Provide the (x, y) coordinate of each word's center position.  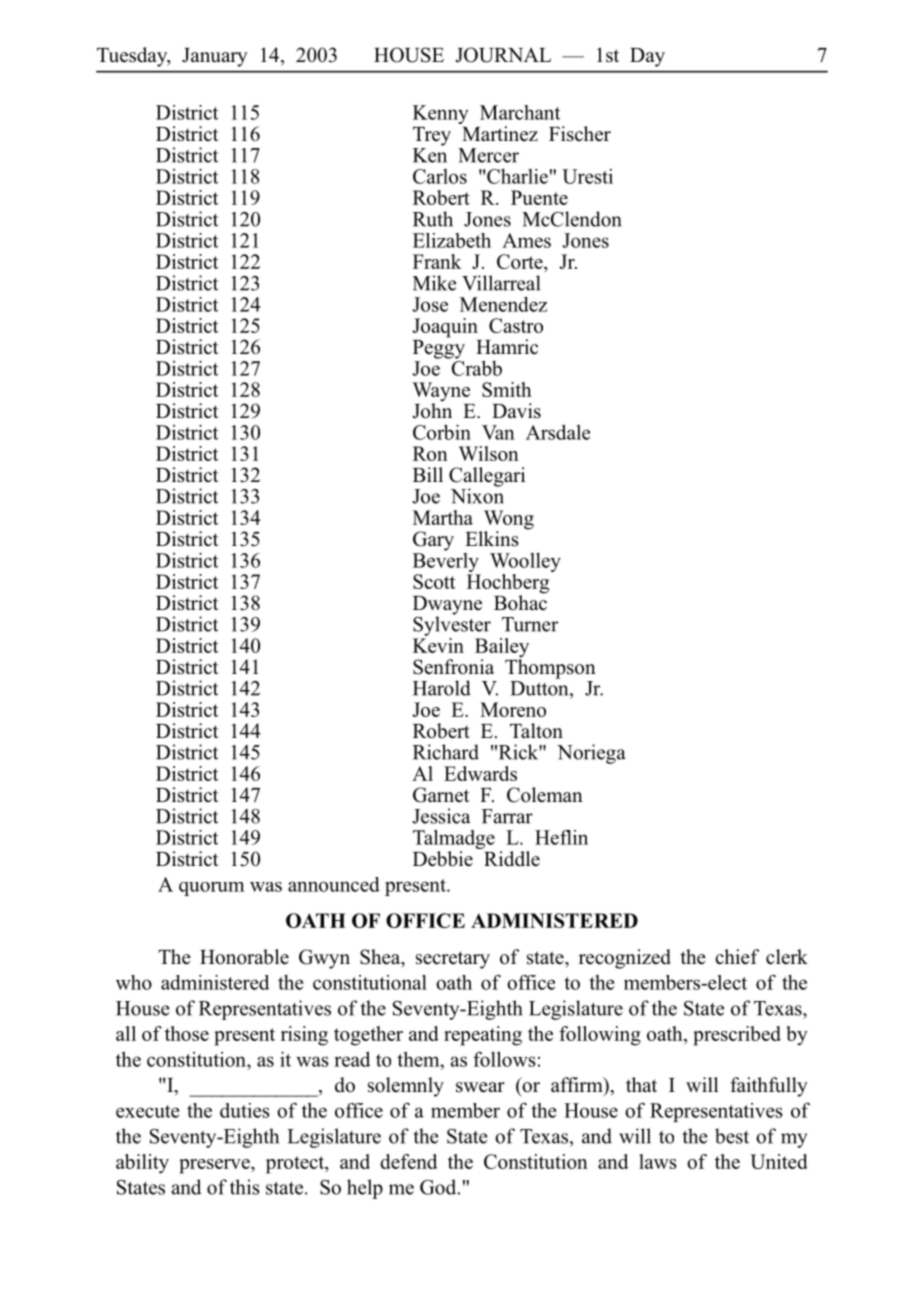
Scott (434, 581)
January (215, 57)
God (439, 1187)
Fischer (580, 134)
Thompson (550, 668)
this (245, 1187)
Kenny (441, 114)
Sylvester (452, 625)
